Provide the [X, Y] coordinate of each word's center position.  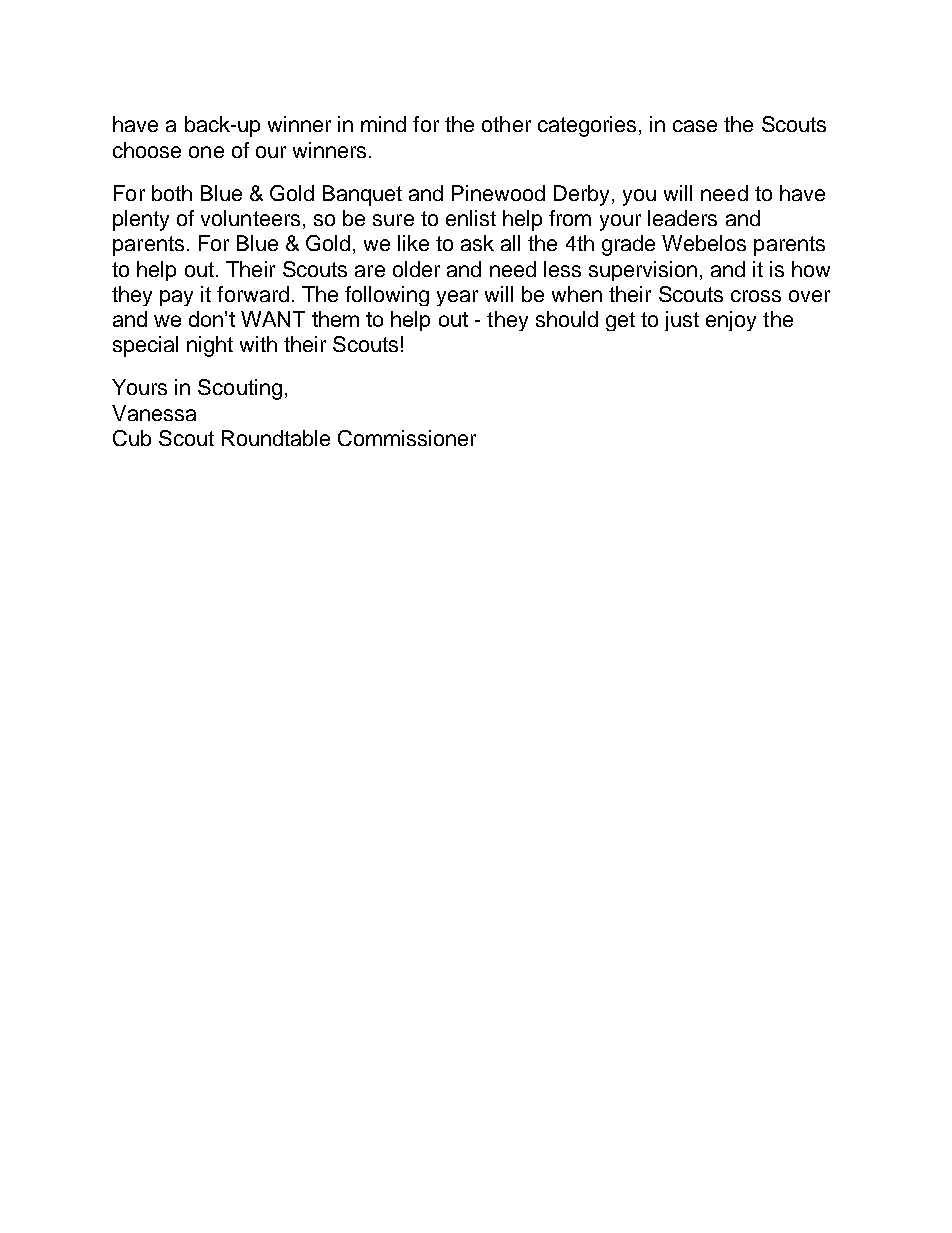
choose [147, 150]
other [506, 124]
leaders [682, 218]
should [567, 319]
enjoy [731, 321]
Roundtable [276, 438]
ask [477, 243]
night [210, 346]
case [695, 126]
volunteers [250, 218]
